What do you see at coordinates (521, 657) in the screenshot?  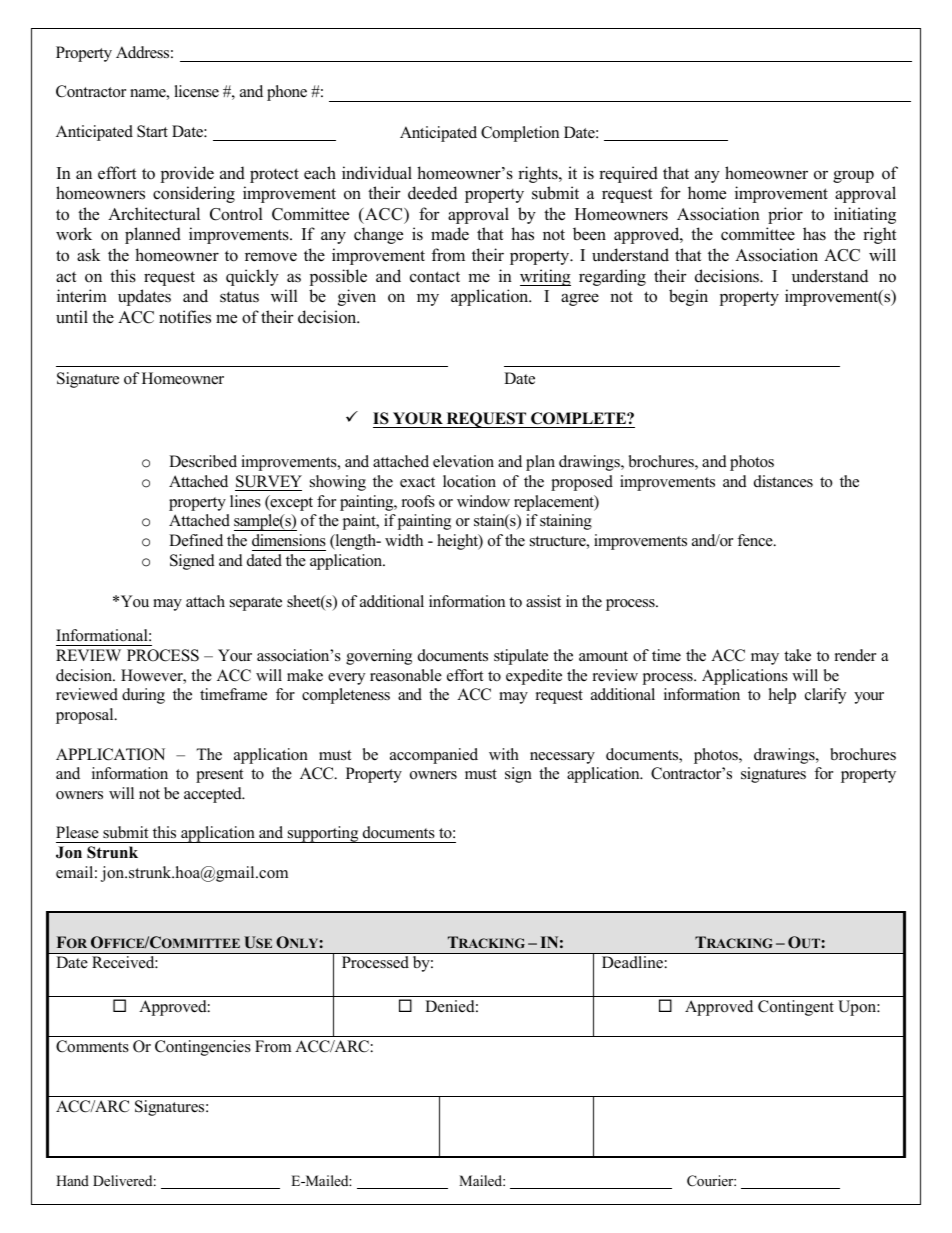 I see `stipulate` at bounding box center [521, 657].
